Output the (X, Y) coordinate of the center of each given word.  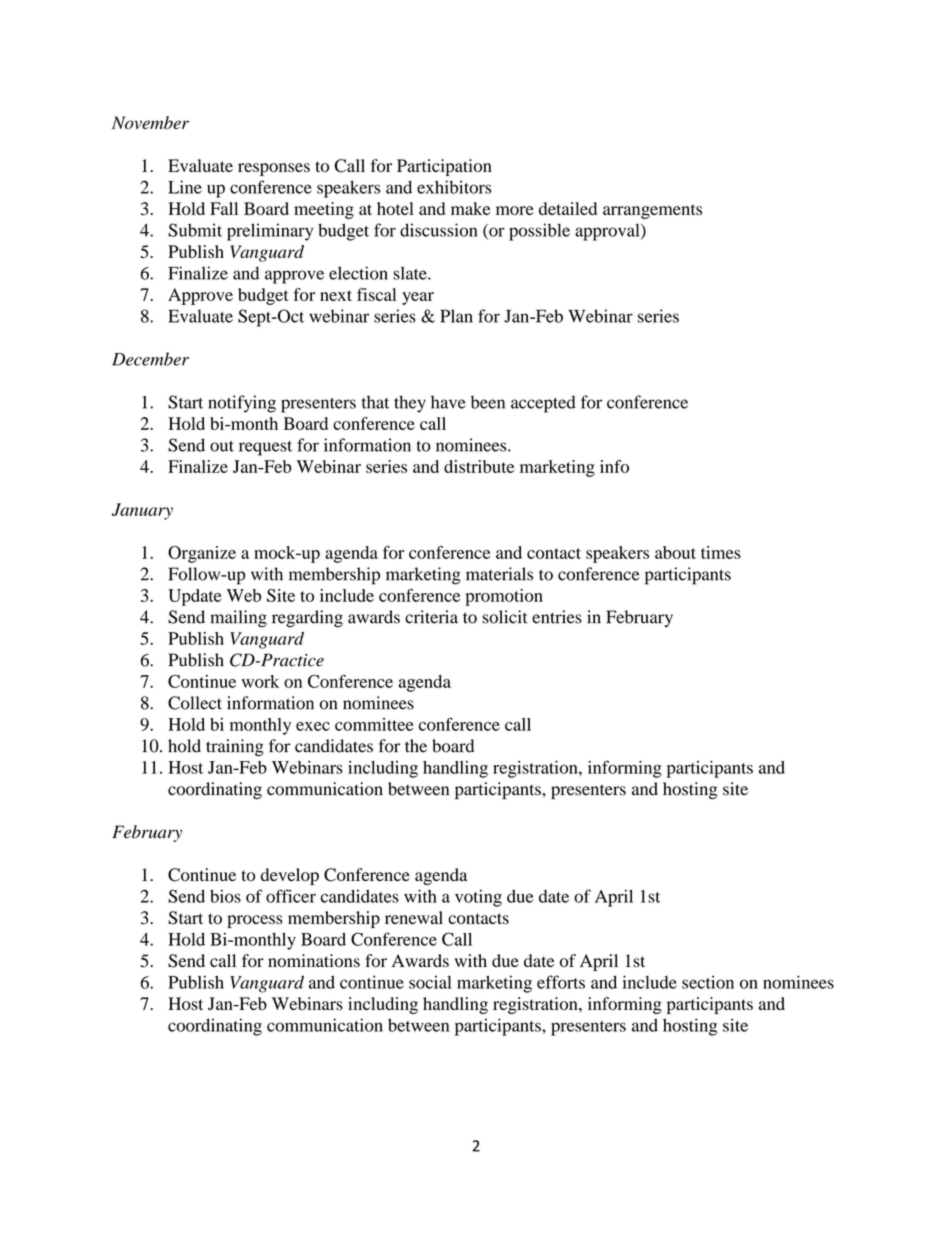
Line (185, 187)
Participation (444, 167)
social (430, 982)
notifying (242, 404)
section (708, 982)
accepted (543, 404)
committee (374, 724)
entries (557, 617)
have (448, 402)
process (254, 921)
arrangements (652, 211)
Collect (195, 703)
